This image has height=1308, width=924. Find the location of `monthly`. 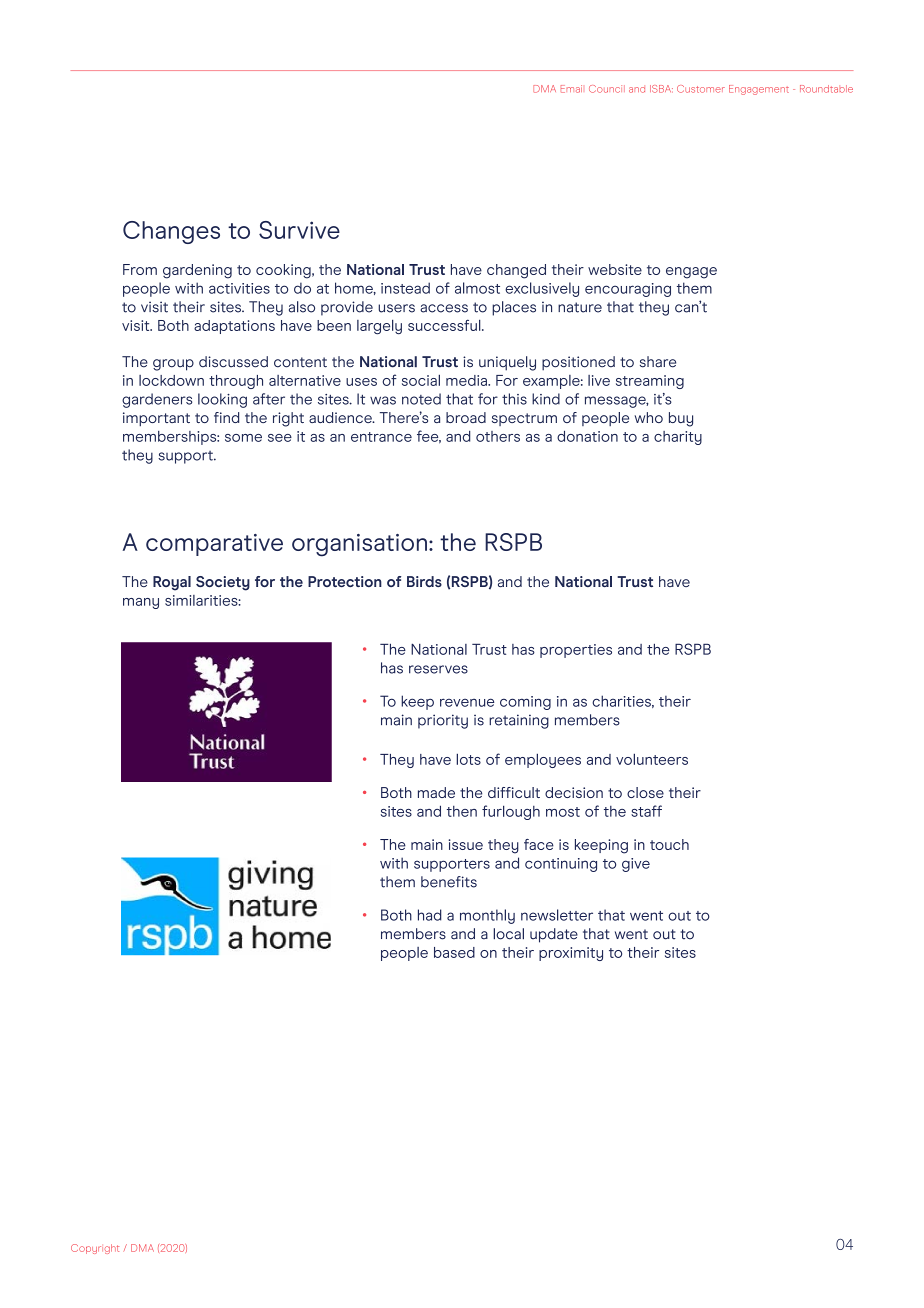

monthly is located at coordinates (487, 916).
